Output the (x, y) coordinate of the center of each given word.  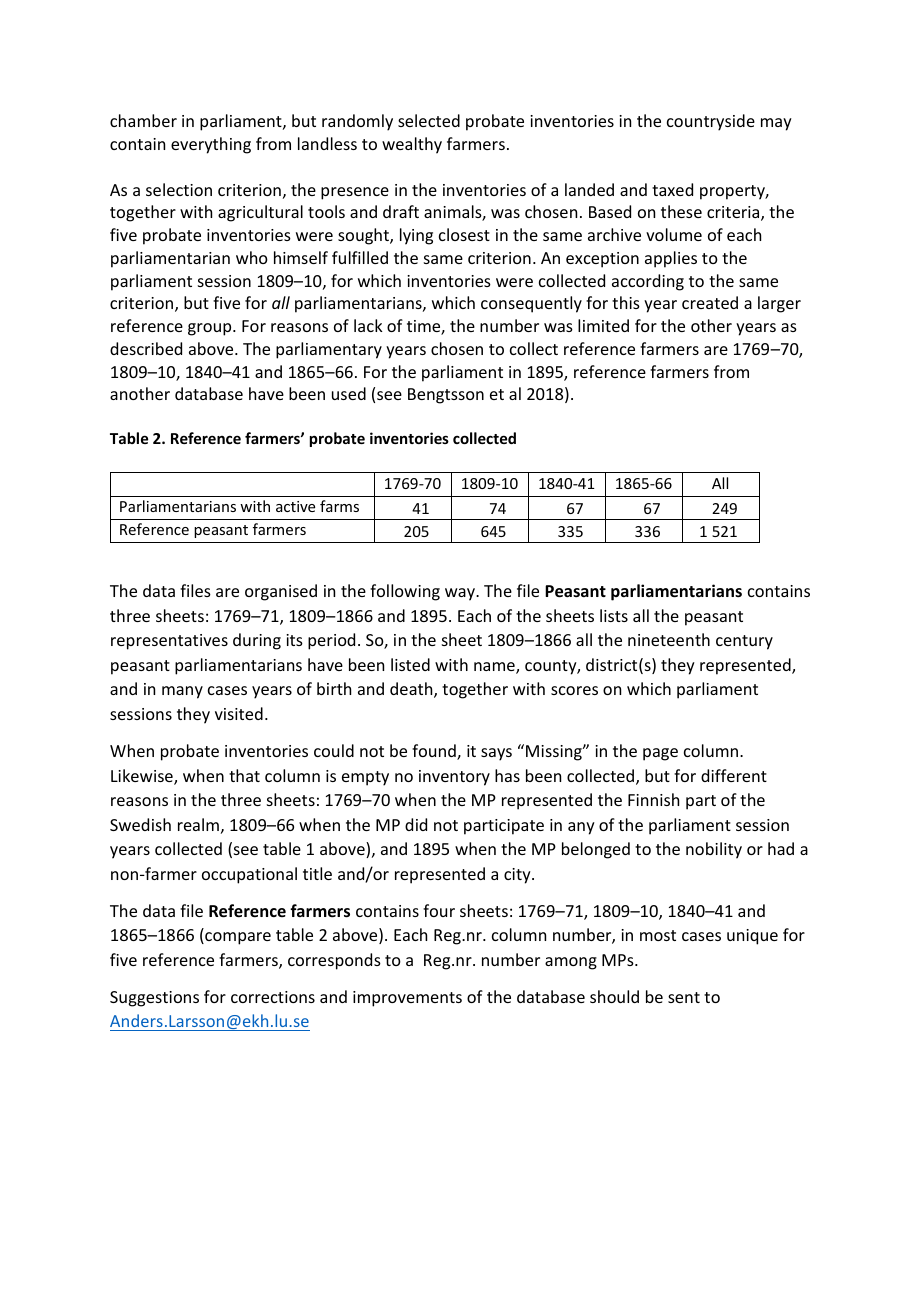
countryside (711, 122)
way (461, 594)
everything (211, 145)
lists (614, 615)
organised (281, 592)
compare (237, 938)
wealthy (412, 145)
